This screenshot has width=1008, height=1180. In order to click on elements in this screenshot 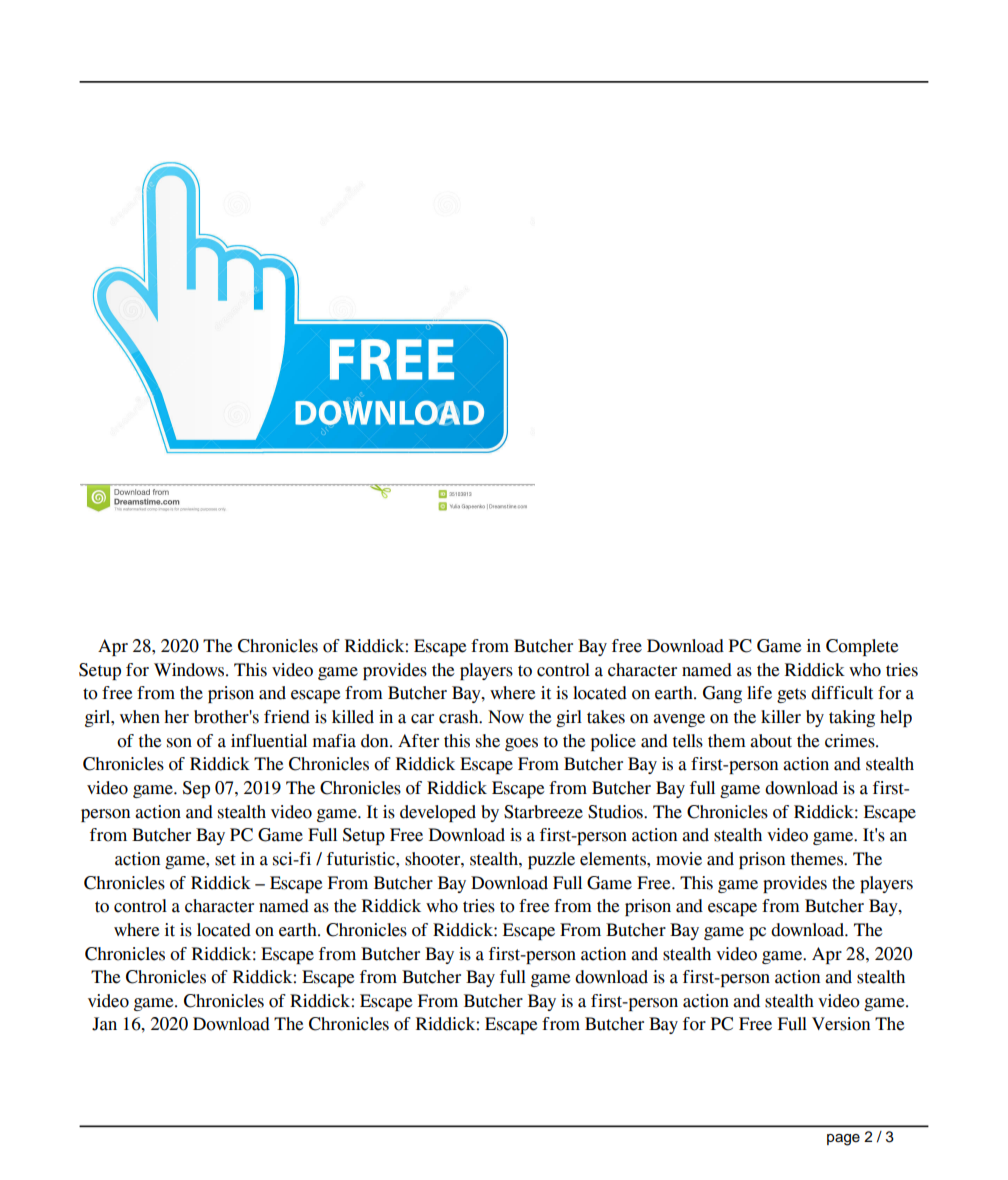, I will do `click(614, 859)`.
